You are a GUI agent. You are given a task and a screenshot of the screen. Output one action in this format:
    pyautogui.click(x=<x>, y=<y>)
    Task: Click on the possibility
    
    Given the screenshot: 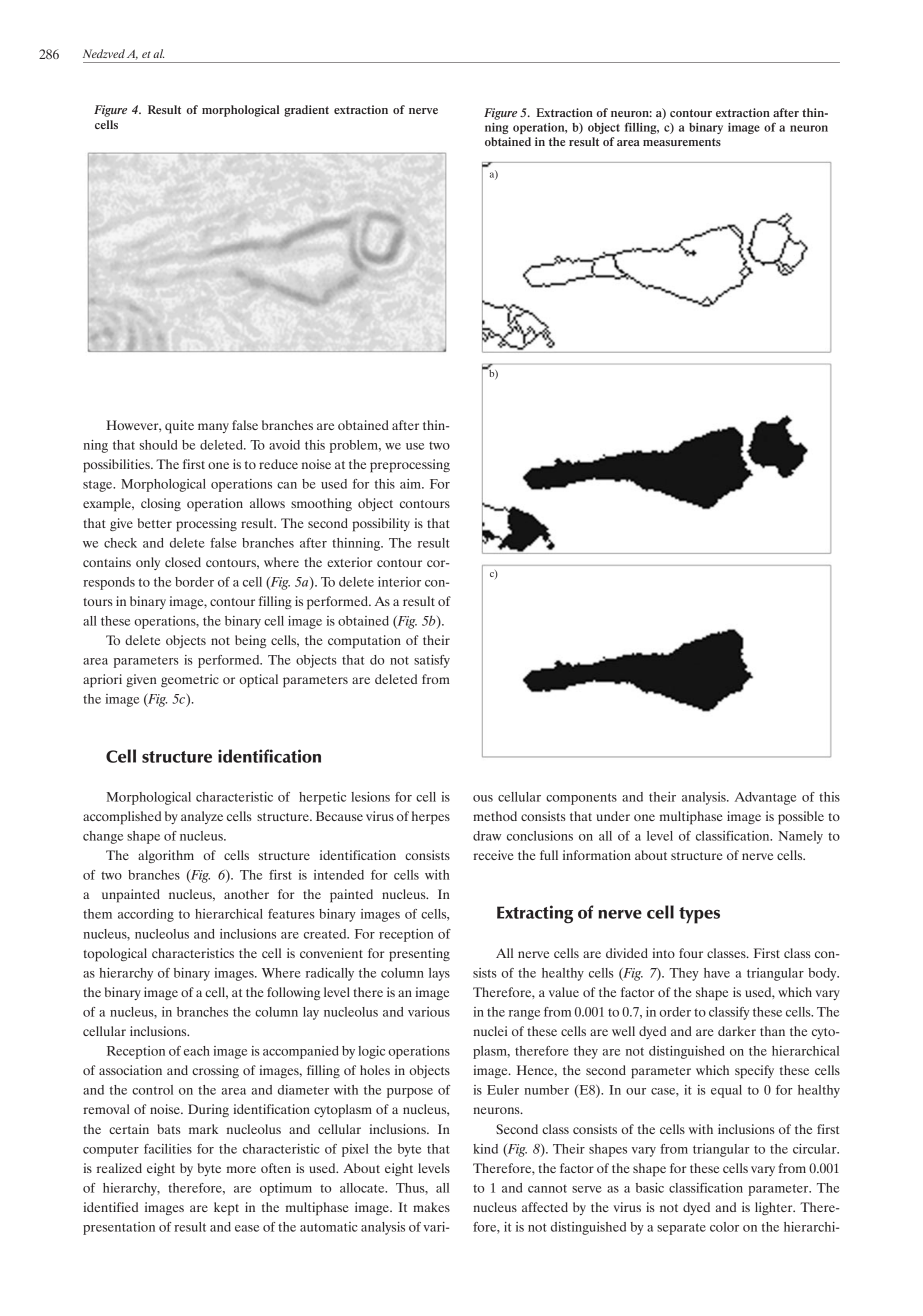 What is the action you would take?
    pyautogui.click(x=381, y=525)
